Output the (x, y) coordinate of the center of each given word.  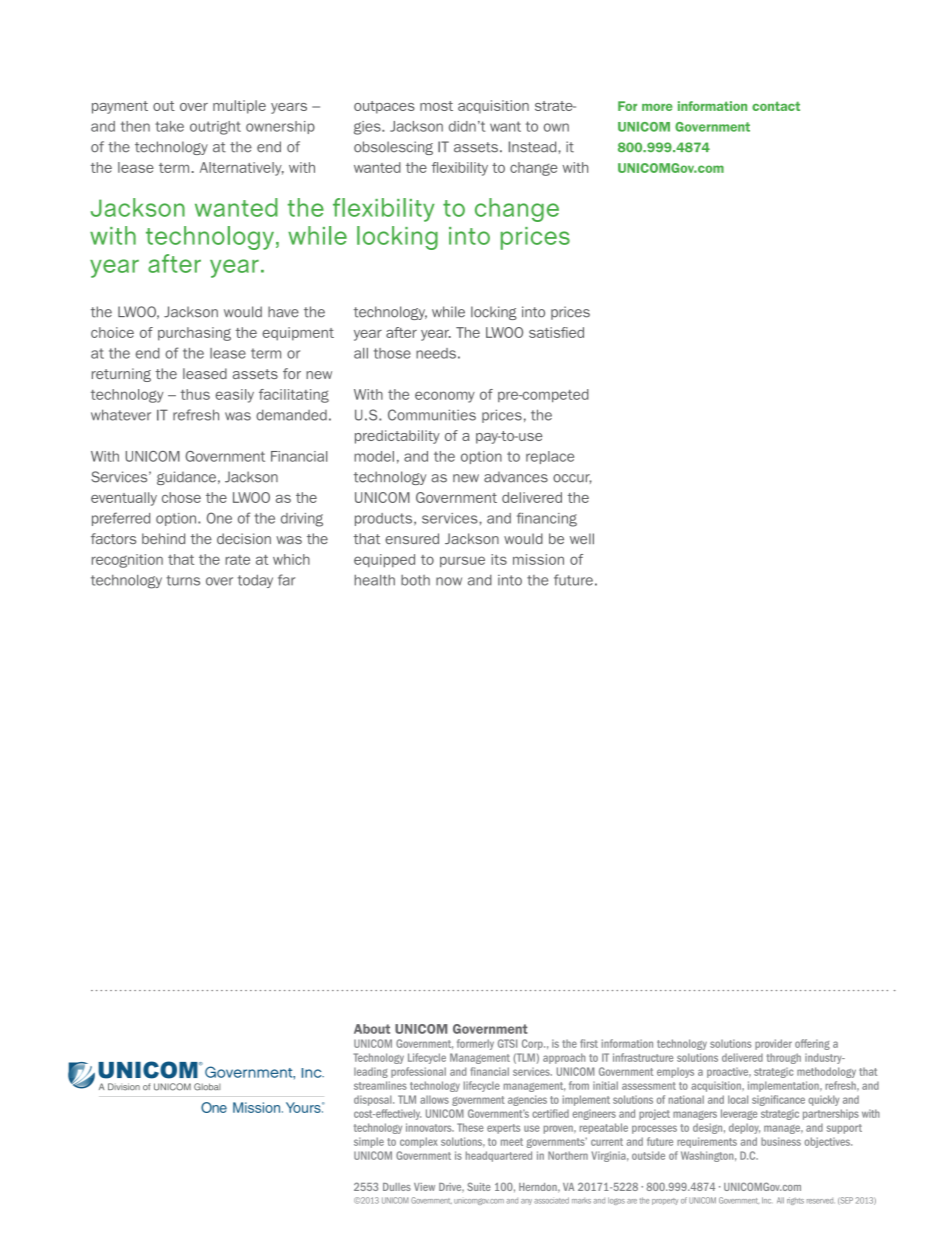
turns (183, 580)
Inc (766, 1200)
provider (773, 1044)
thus (195, 394)
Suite (479, 1186)
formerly (475, 1044)
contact (776, 106)
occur (572, 479)
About (372, 1029)
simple (369, 1142)
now (449, 581)
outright (215, 128)
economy (445, 397)
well (582, 538)
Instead (534, 147)
